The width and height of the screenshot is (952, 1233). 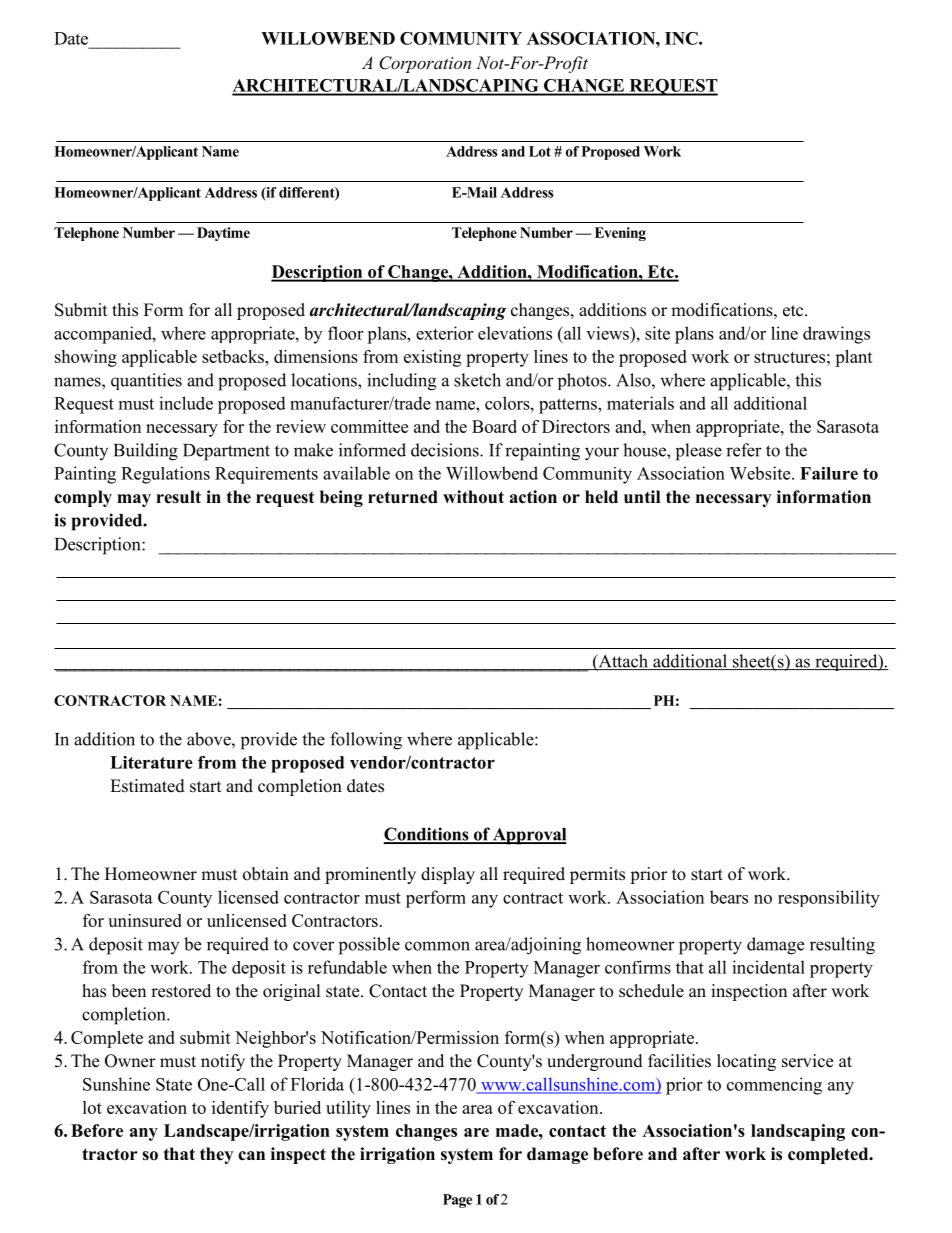 I want to click on Daytime, so click(x=223, y=234).
